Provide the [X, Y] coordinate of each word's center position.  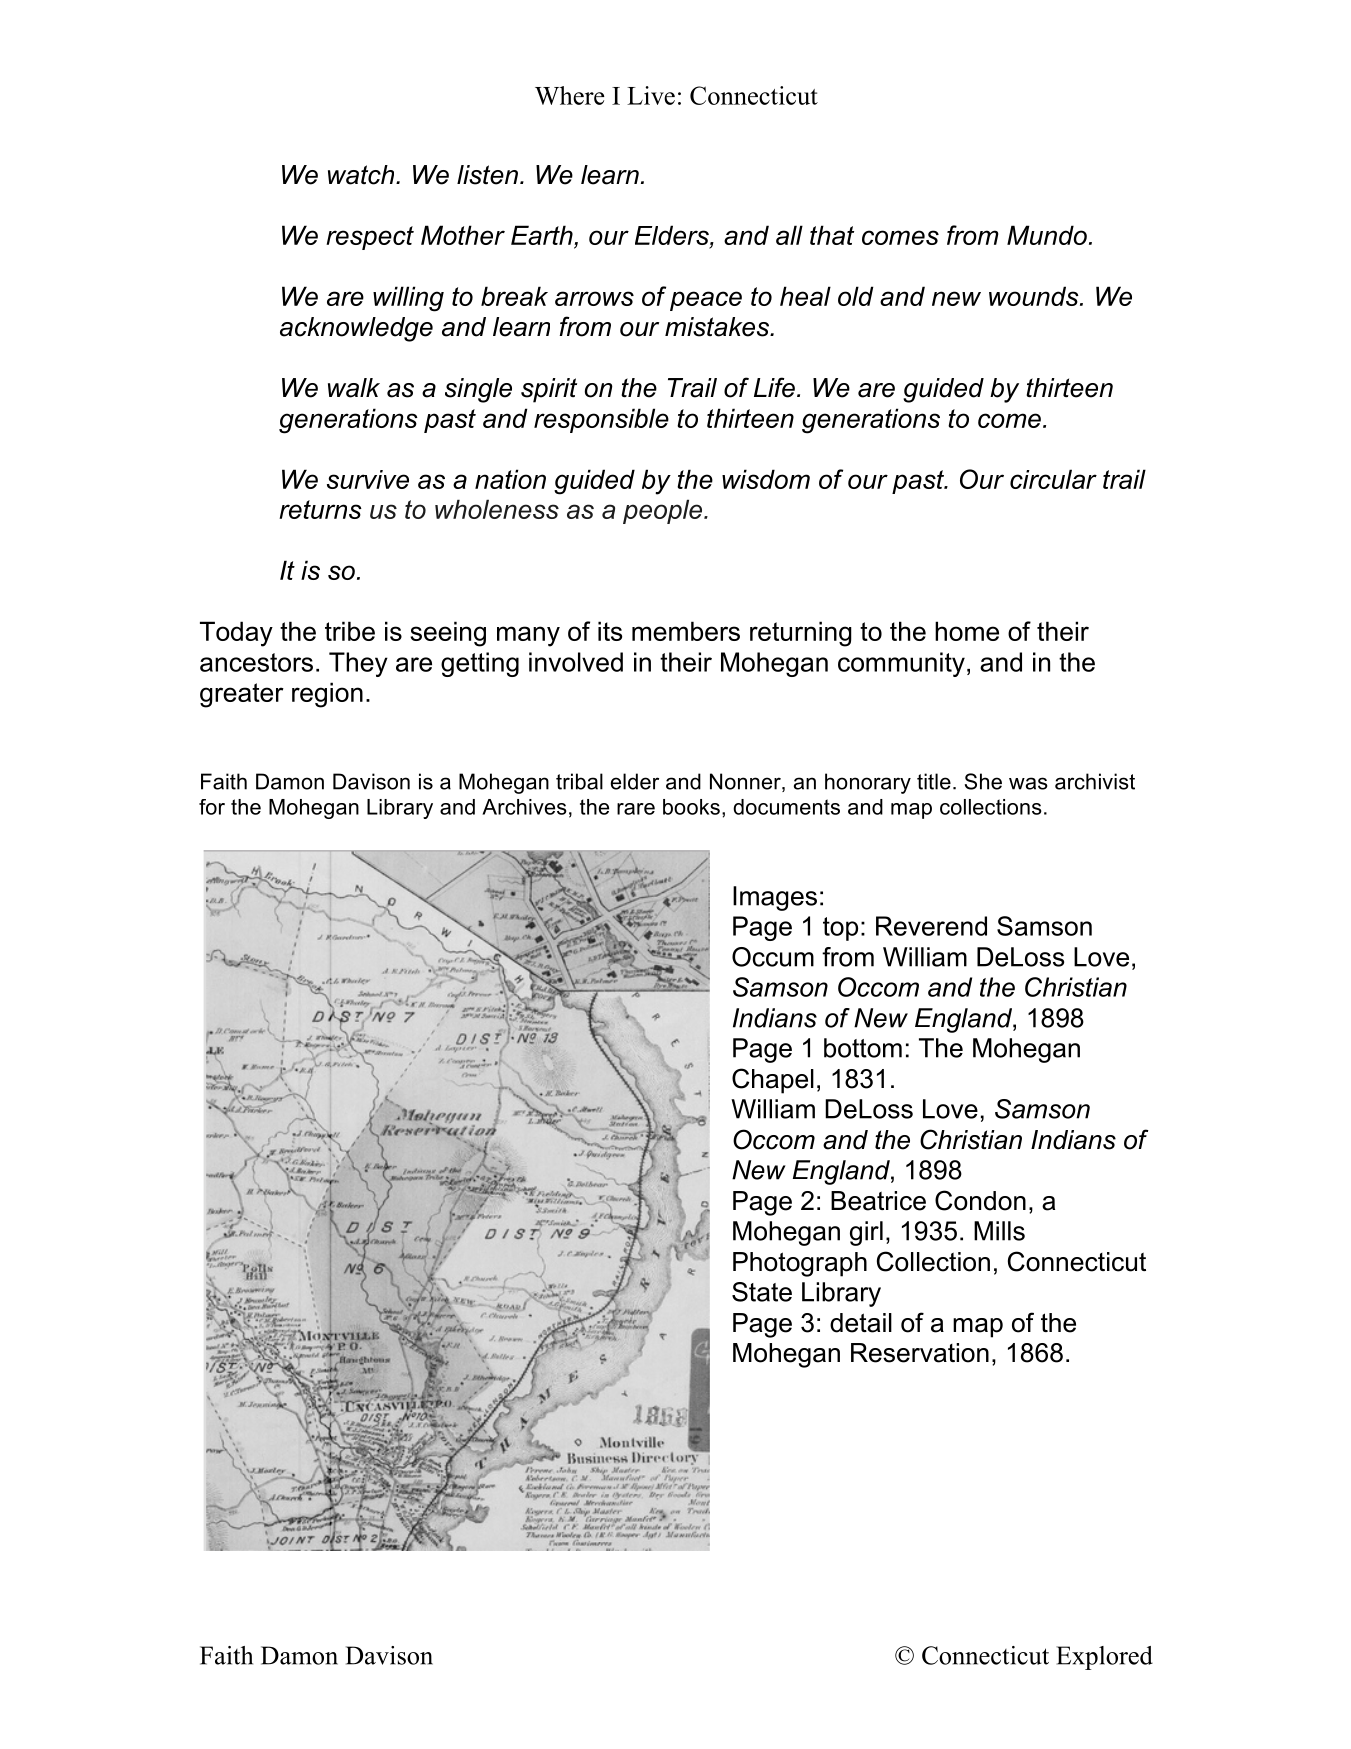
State [762, 1292]
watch [362, 175]
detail [861, 1323]
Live [651, 95]
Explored [1104, 1658]
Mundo [1047, 235]
